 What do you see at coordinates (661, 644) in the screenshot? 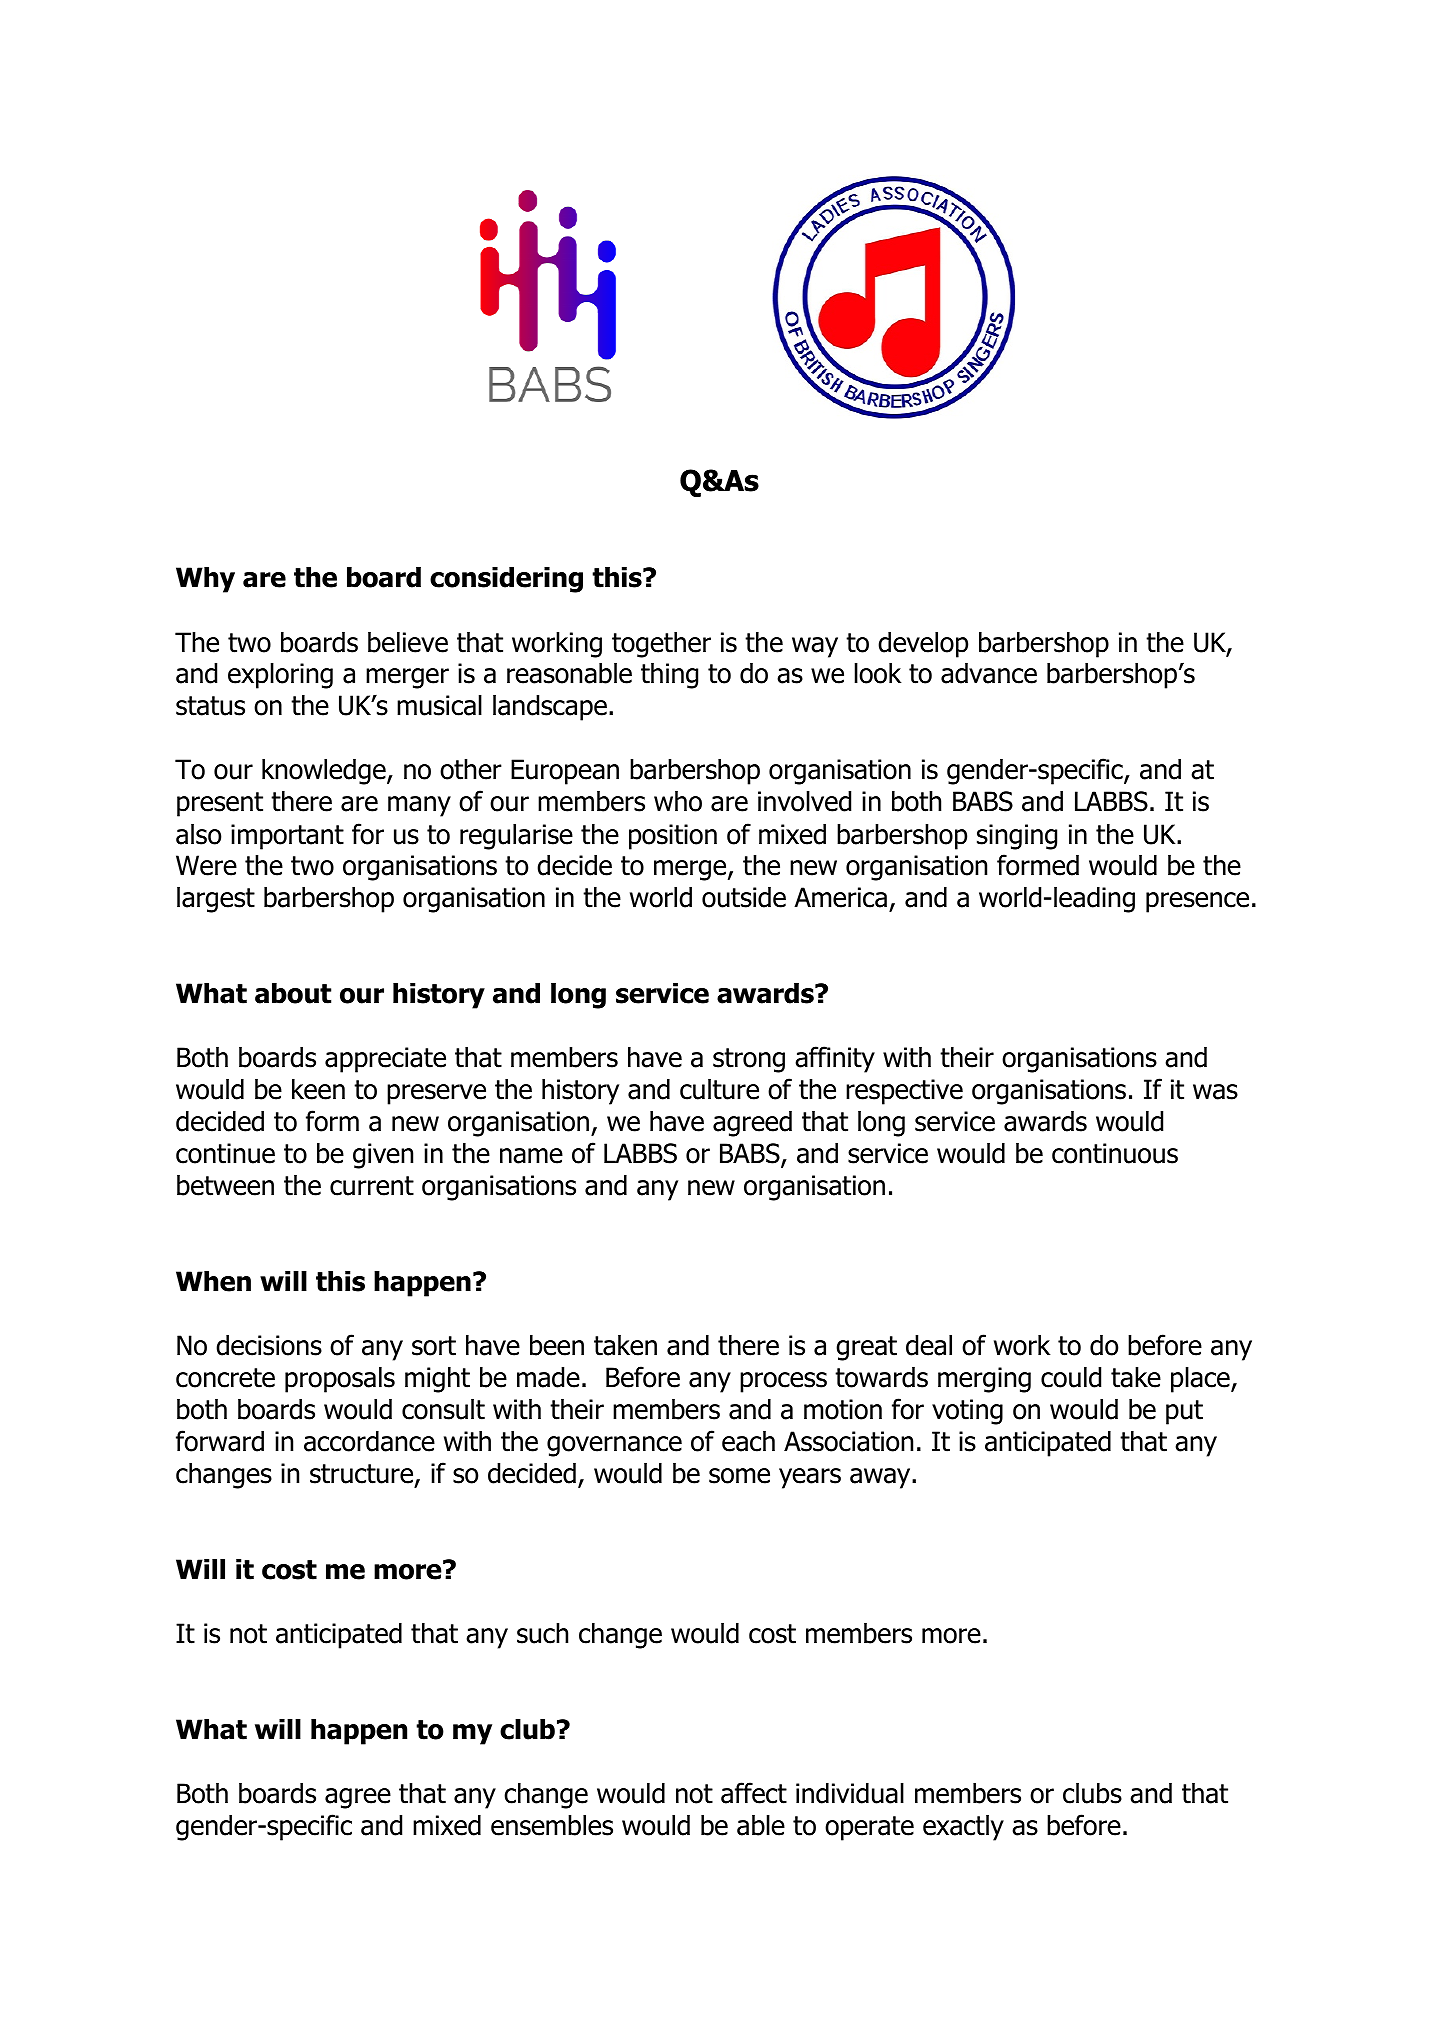
I see `together` at bounding box center [661, 644].
